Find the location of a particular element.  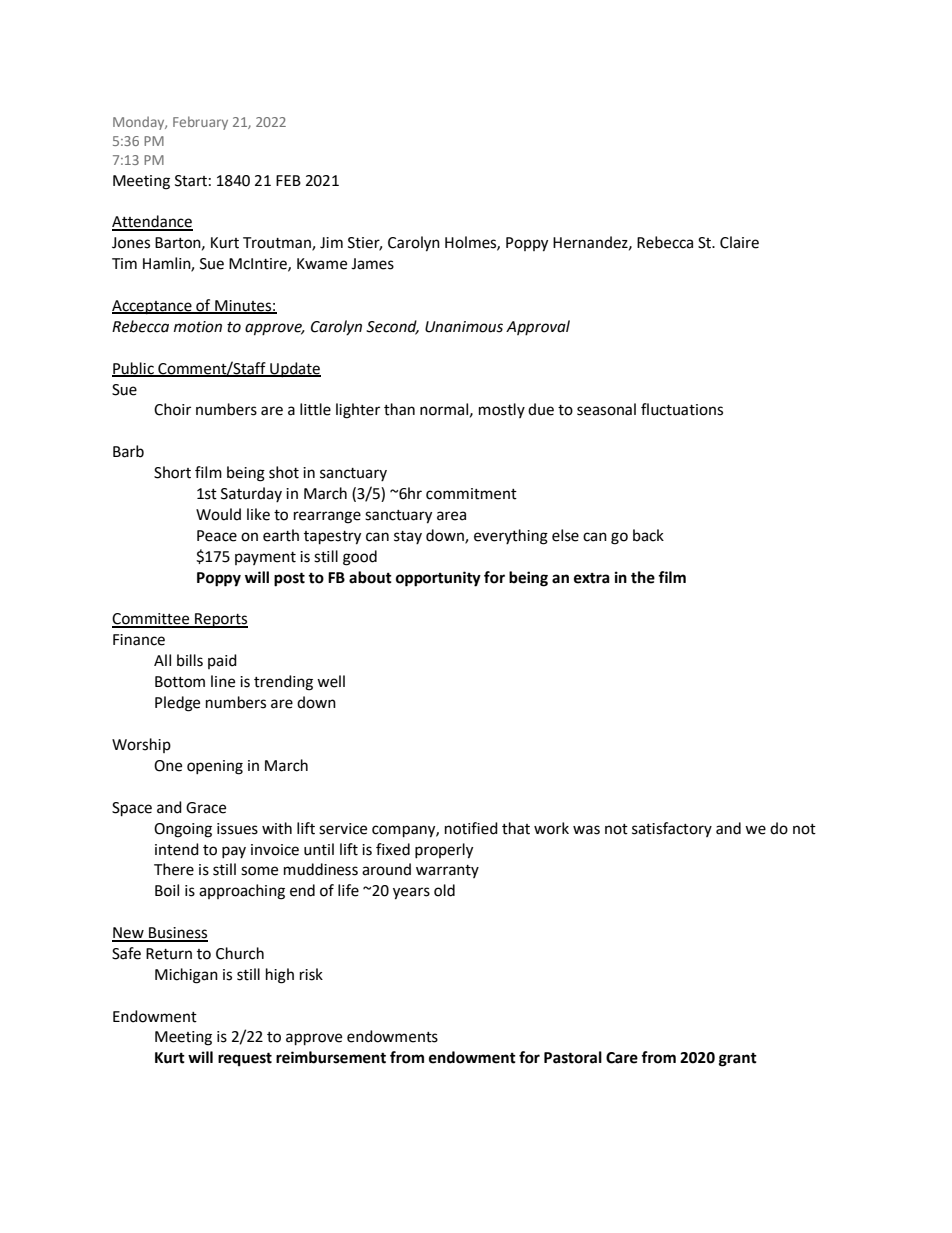

notified is located at coordinates (471, 828).
